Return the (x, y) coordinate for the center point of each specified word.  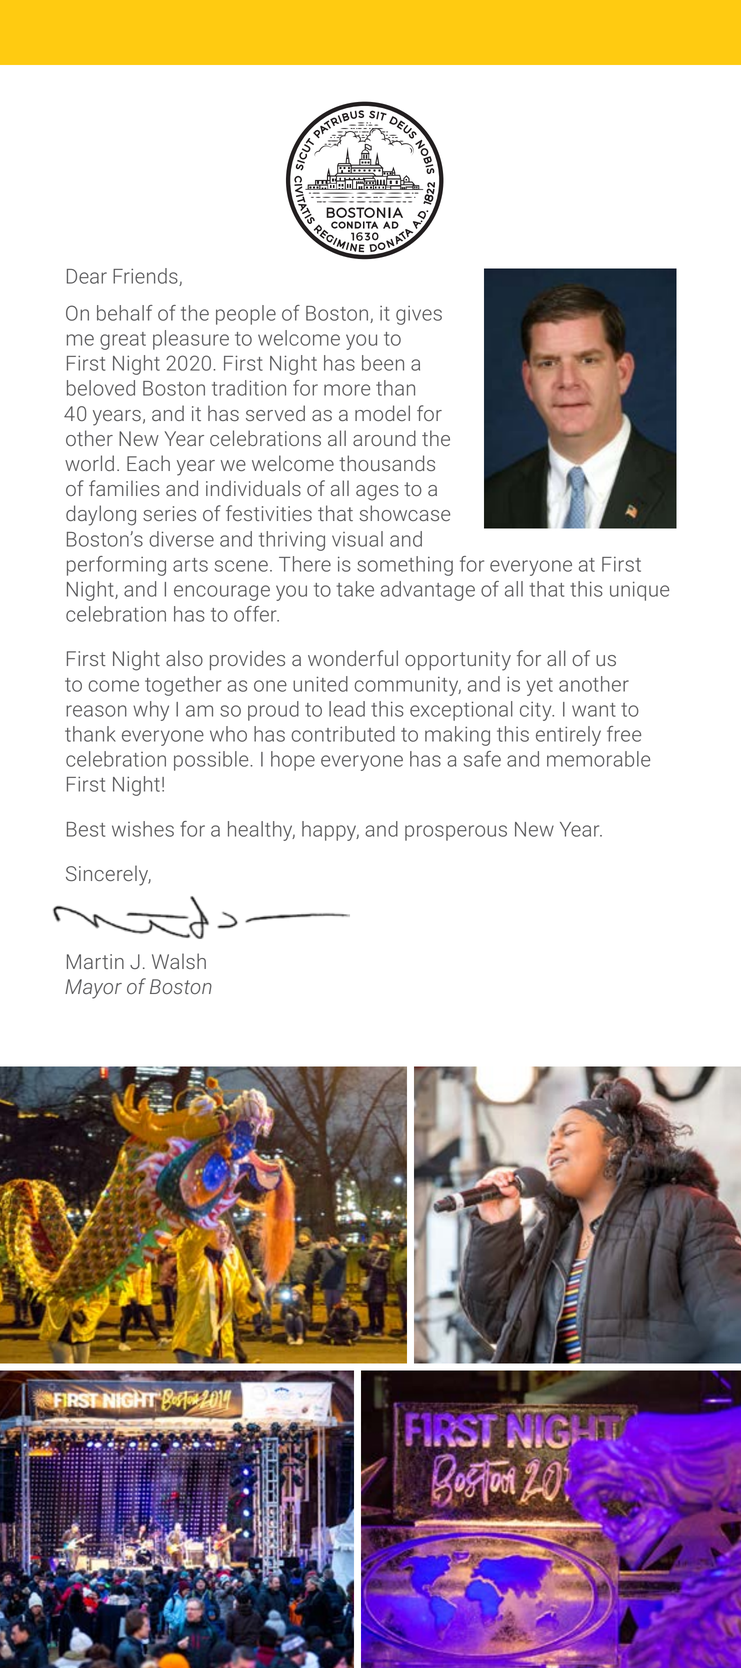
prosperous (456, 833)
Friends (146, 277)
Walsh (179, 961)
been (383, 363)
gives (419, 315)
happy (330, 831)
